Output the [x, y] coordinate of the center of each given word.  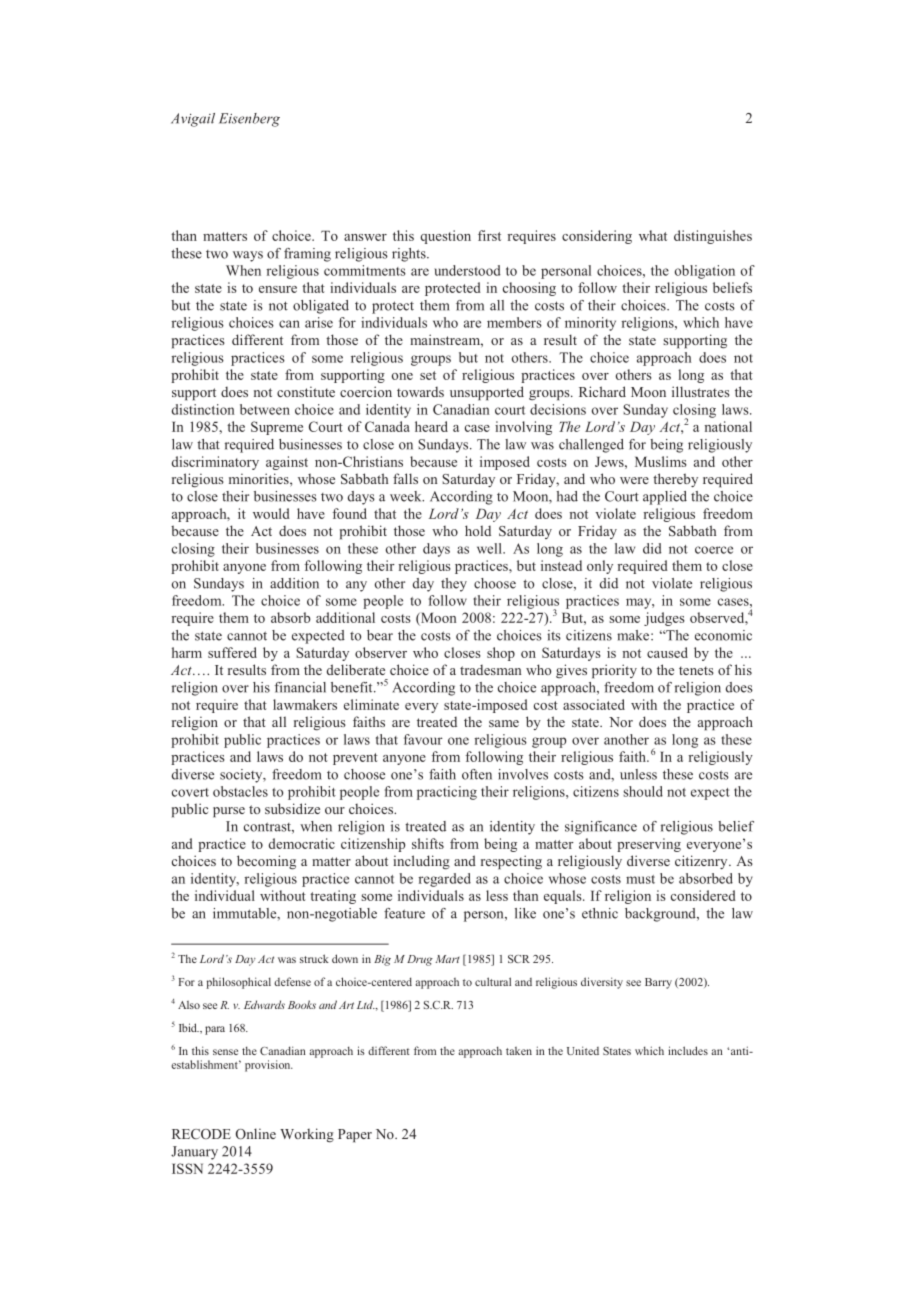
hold [478, 530]
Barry [658, 983]
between [265, 409]
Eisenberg [249, 120]
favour [423, 739]
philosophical [238, 983]
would [271, 513]
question [445, 237]
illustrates [701, 391]
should [643, 791]
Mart [447, 959]
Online [256, 1133]
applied [665, 498]
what [653, 235]
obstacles [240, 791]
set [428, 375]
